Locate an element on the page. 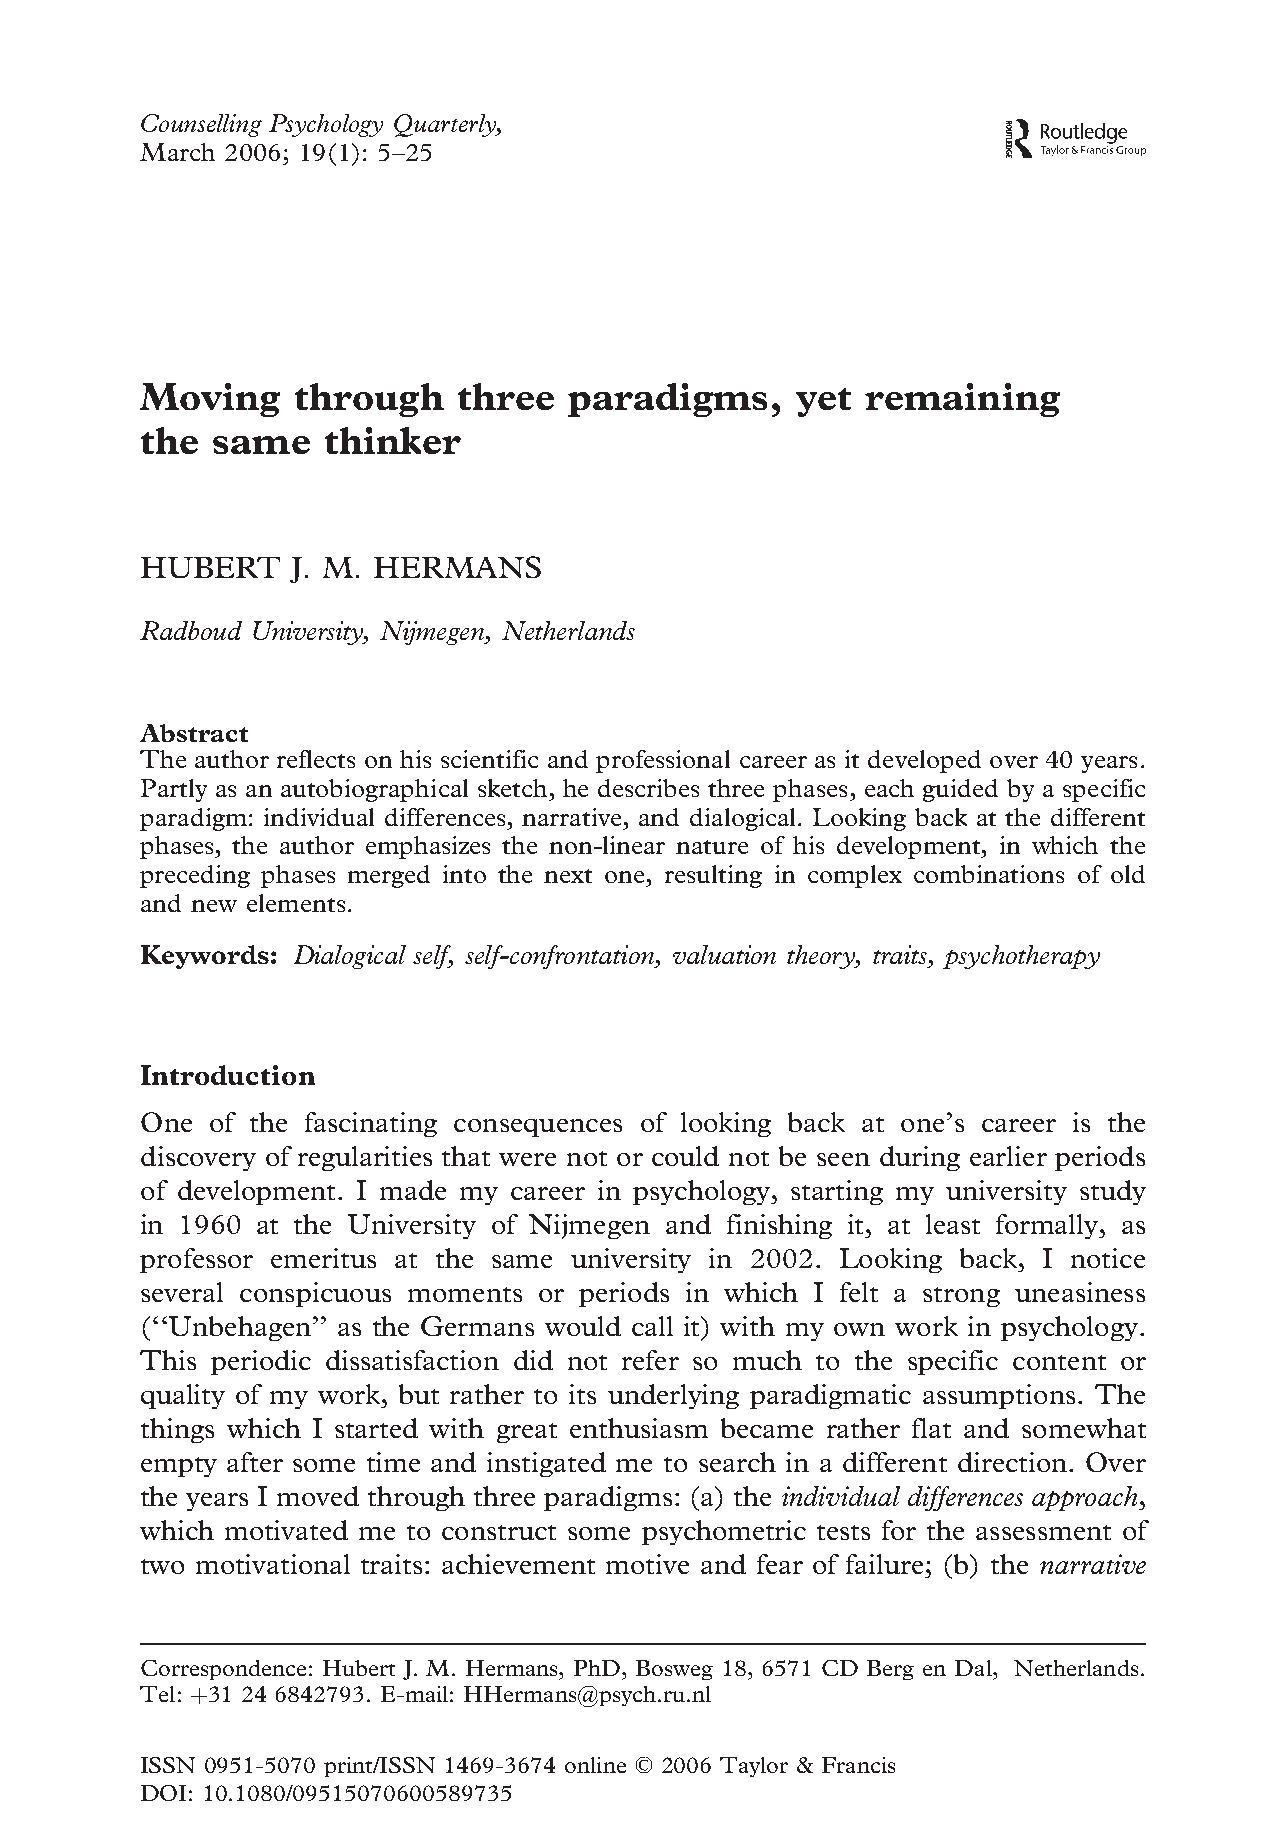 The image size is (1286, 1834). remaining is located at coordinates (962, 400).
